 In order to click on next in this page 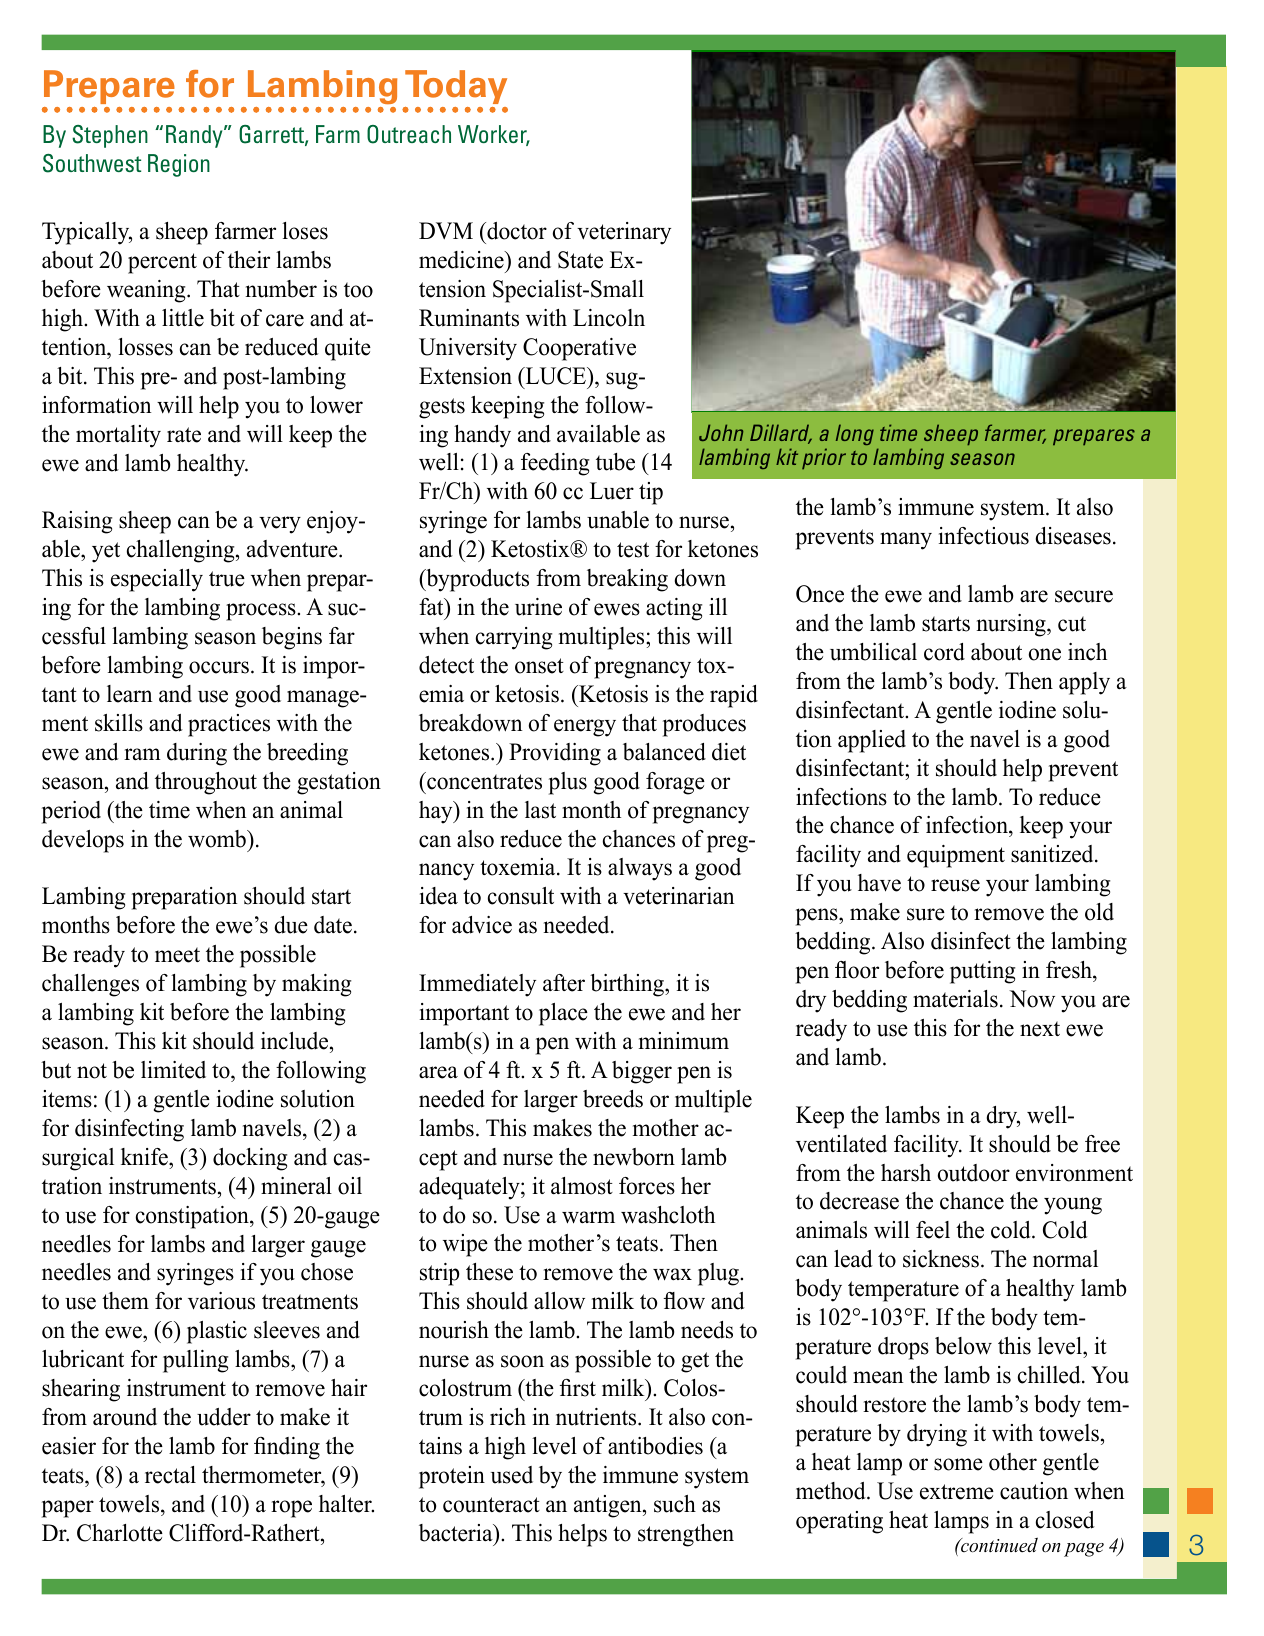, I will do `click(1040, 1029)`.
